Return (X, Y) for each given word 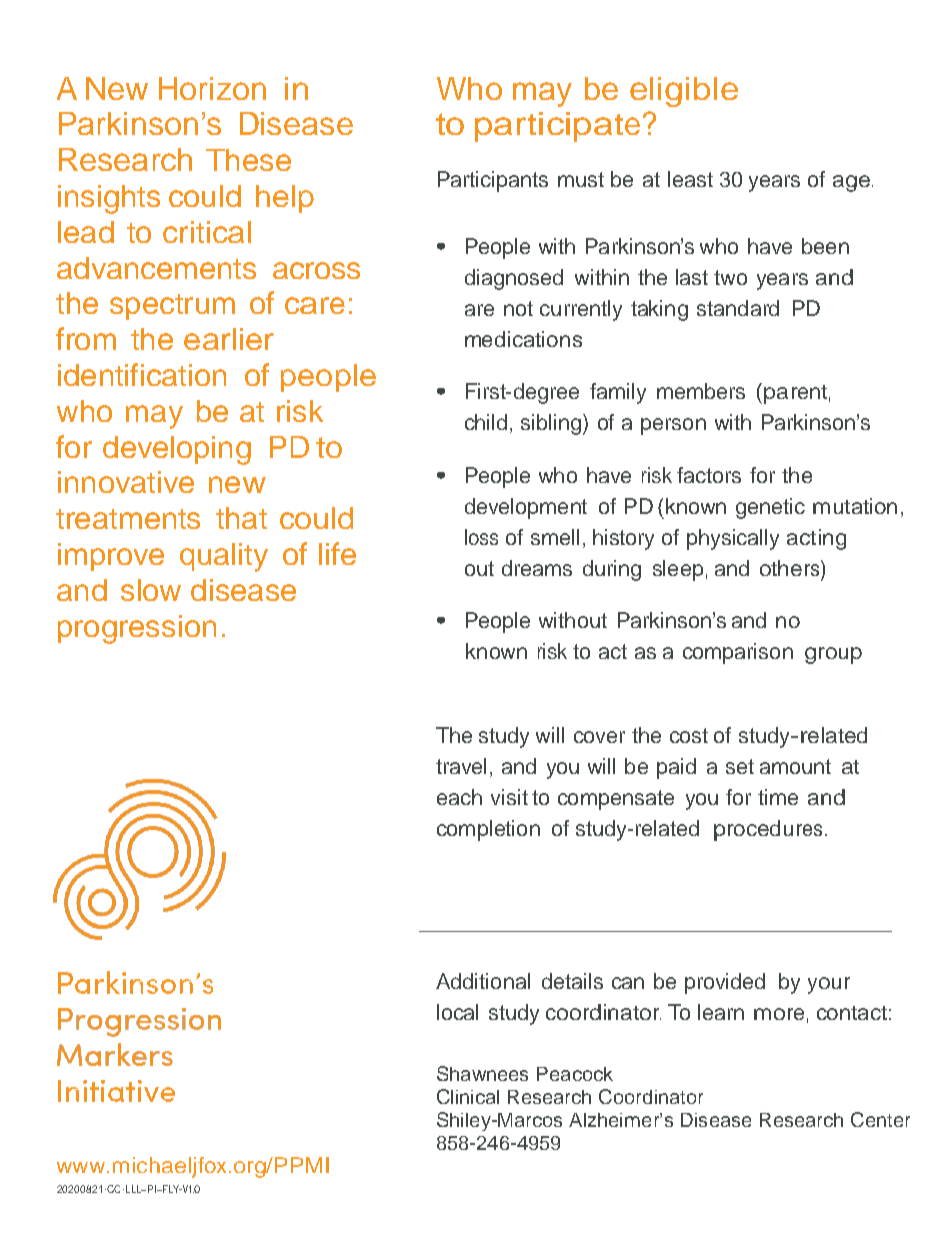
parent (795, 394)
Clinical (468, 1096)
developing (177, 450)
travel (461, 766)
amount (795, 766)
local (457, 1012)
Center (880, 1119)
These (248, 160)
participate (557, 127)
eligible (684, 92)
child (486, 422)
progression (137, 629)
